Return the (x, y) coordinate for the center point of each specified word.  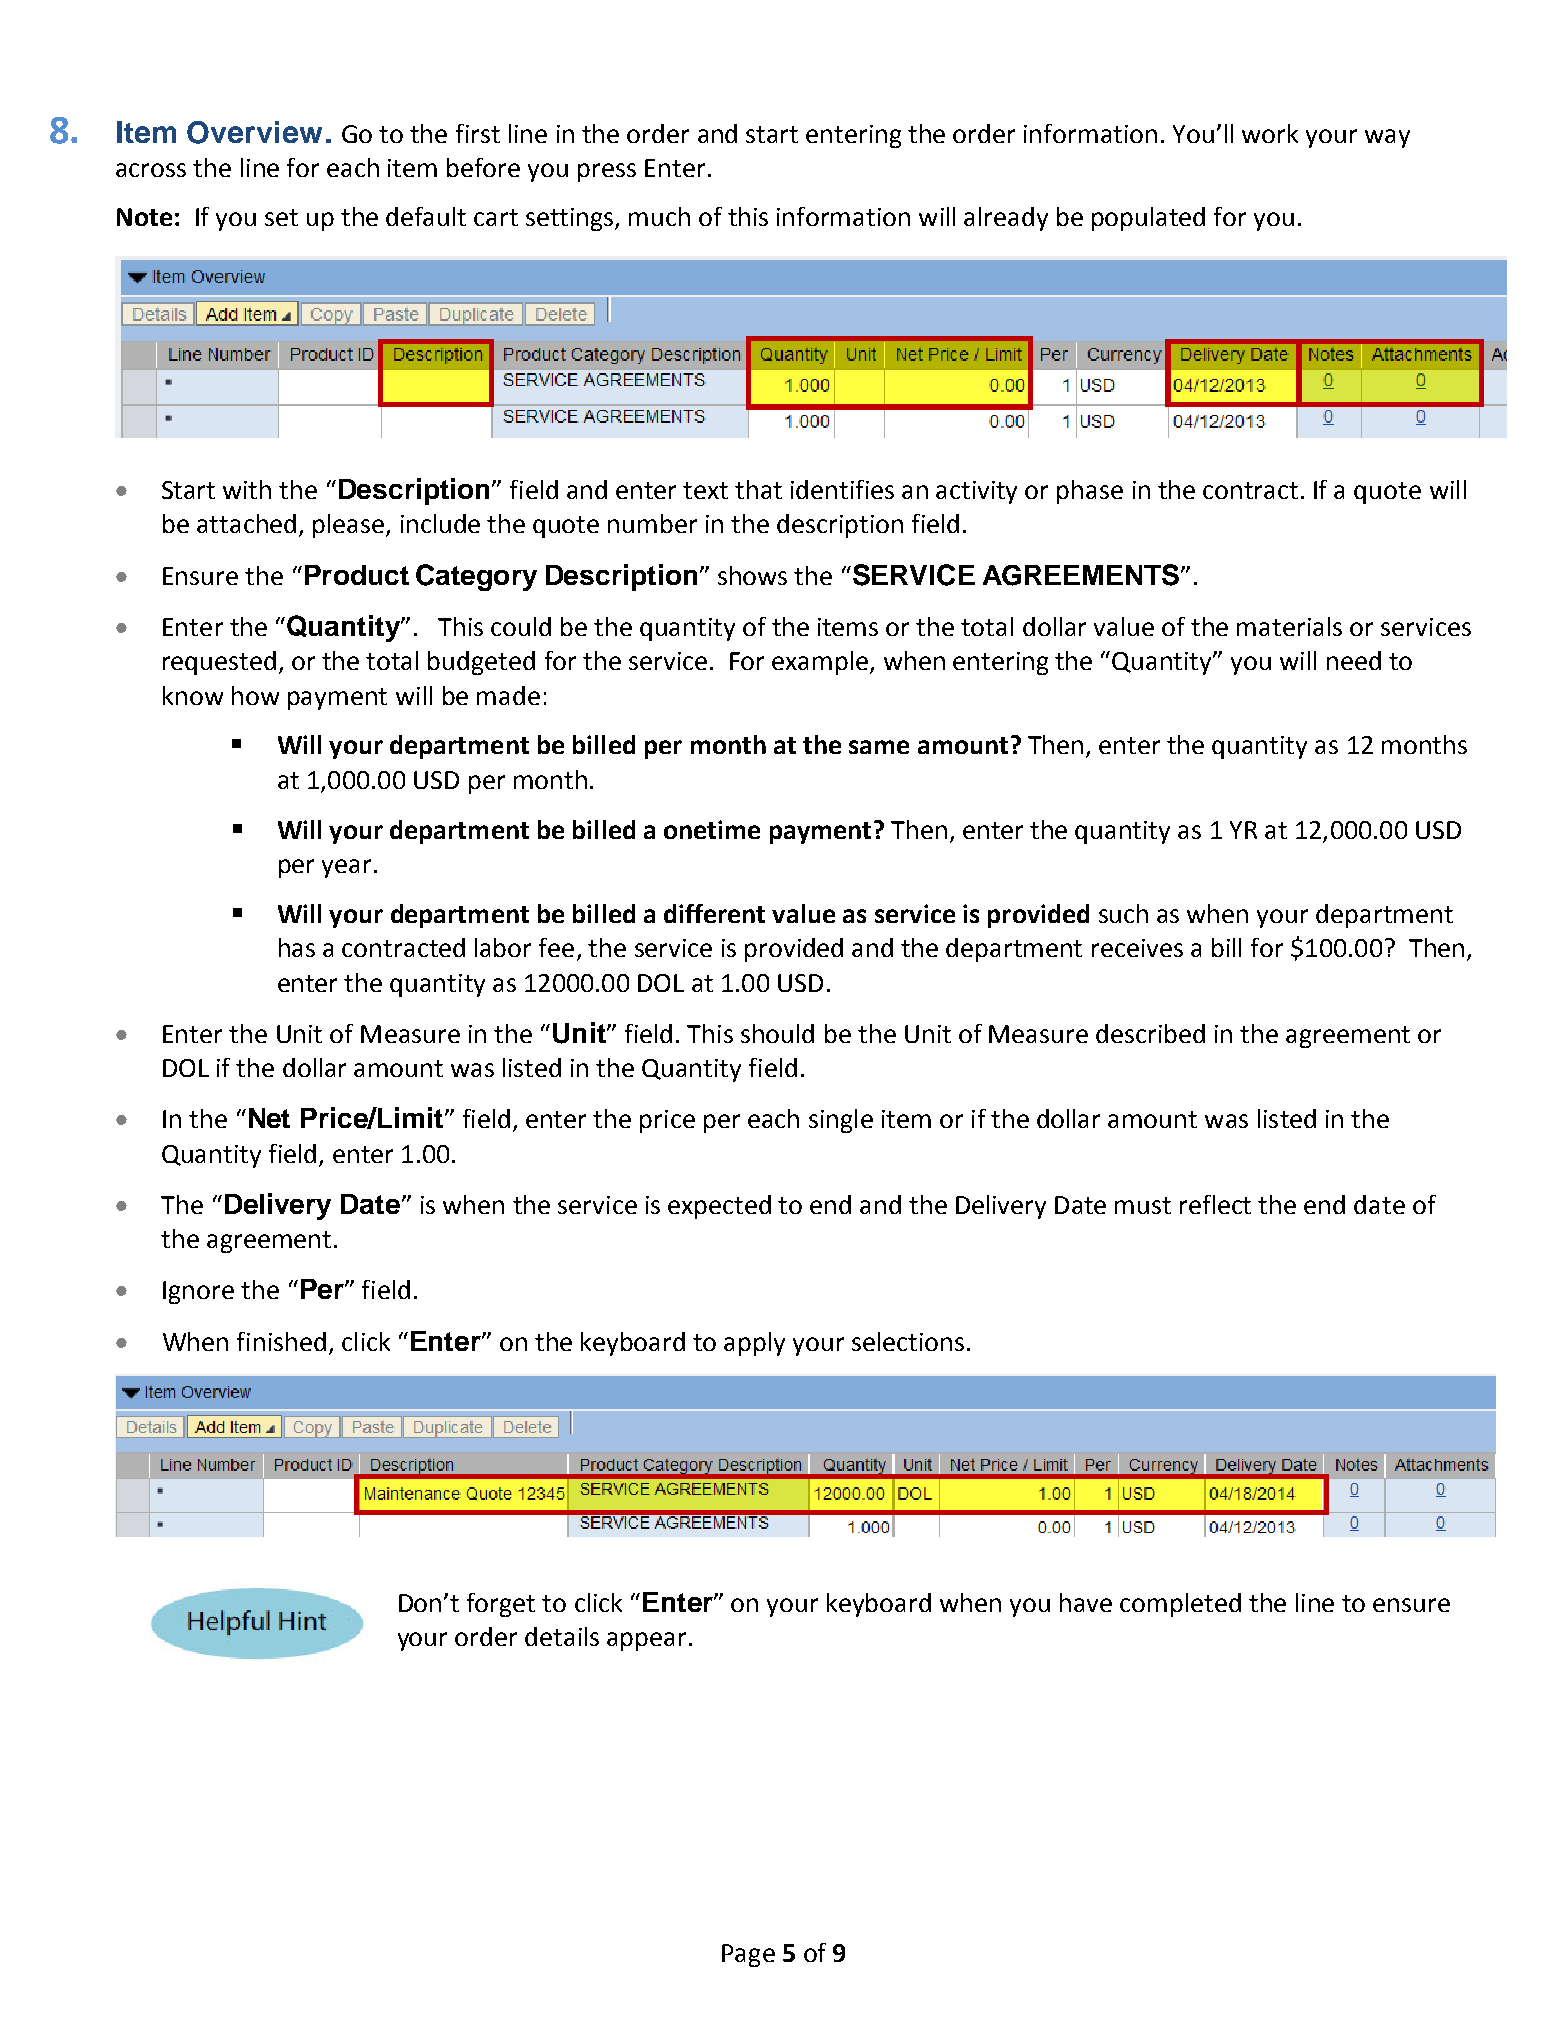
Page (748, 1955)
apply (754, 1344)
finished (281, 1341)
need (1354, 660)
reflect (1215, 1204)
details (562, 1636)
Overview (254, 132)
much (659, 216)
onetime (712, 829)
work (1270, 133)
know (193, 695)
